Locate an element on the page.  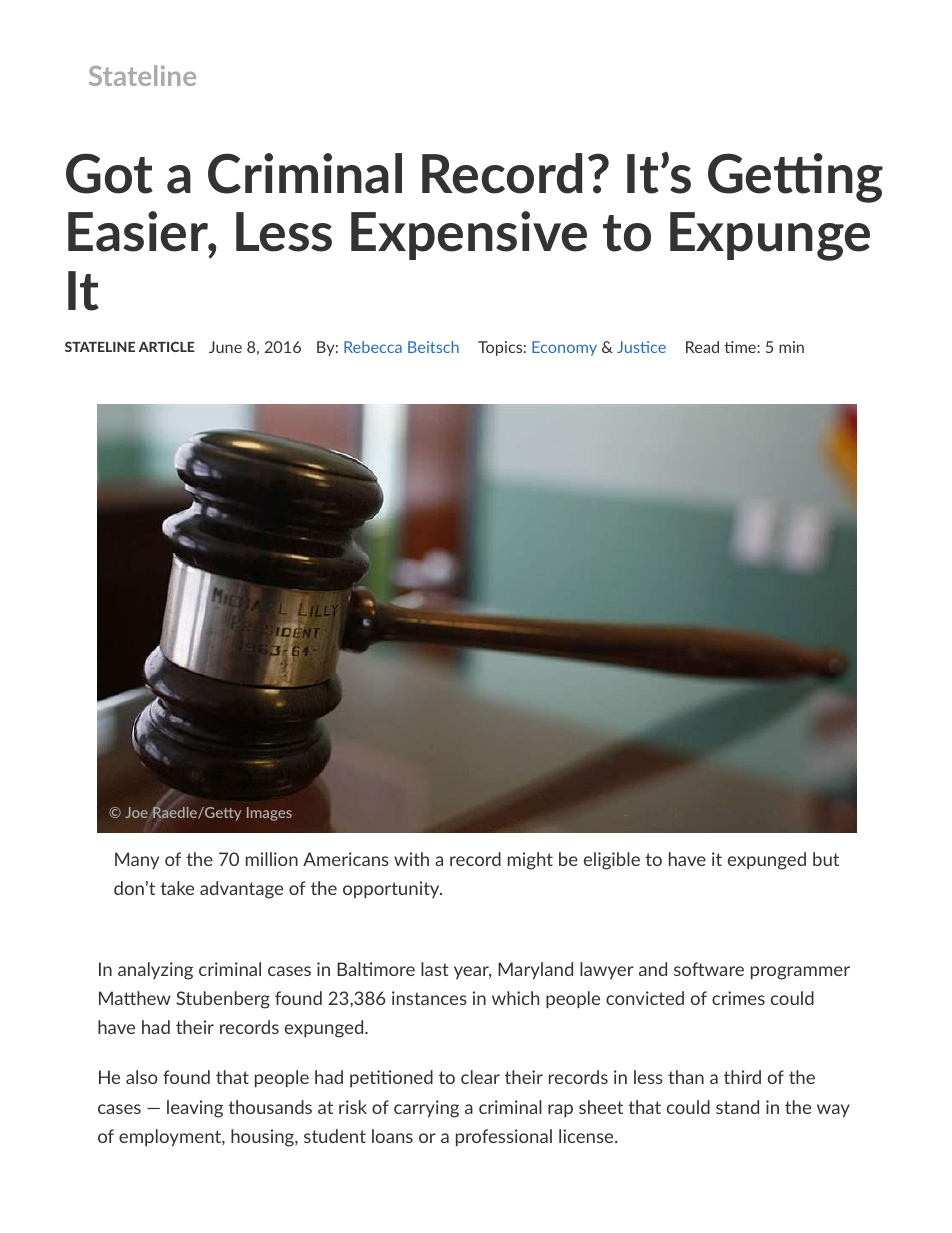
Rebecca is located at coordinates (373, 347).
